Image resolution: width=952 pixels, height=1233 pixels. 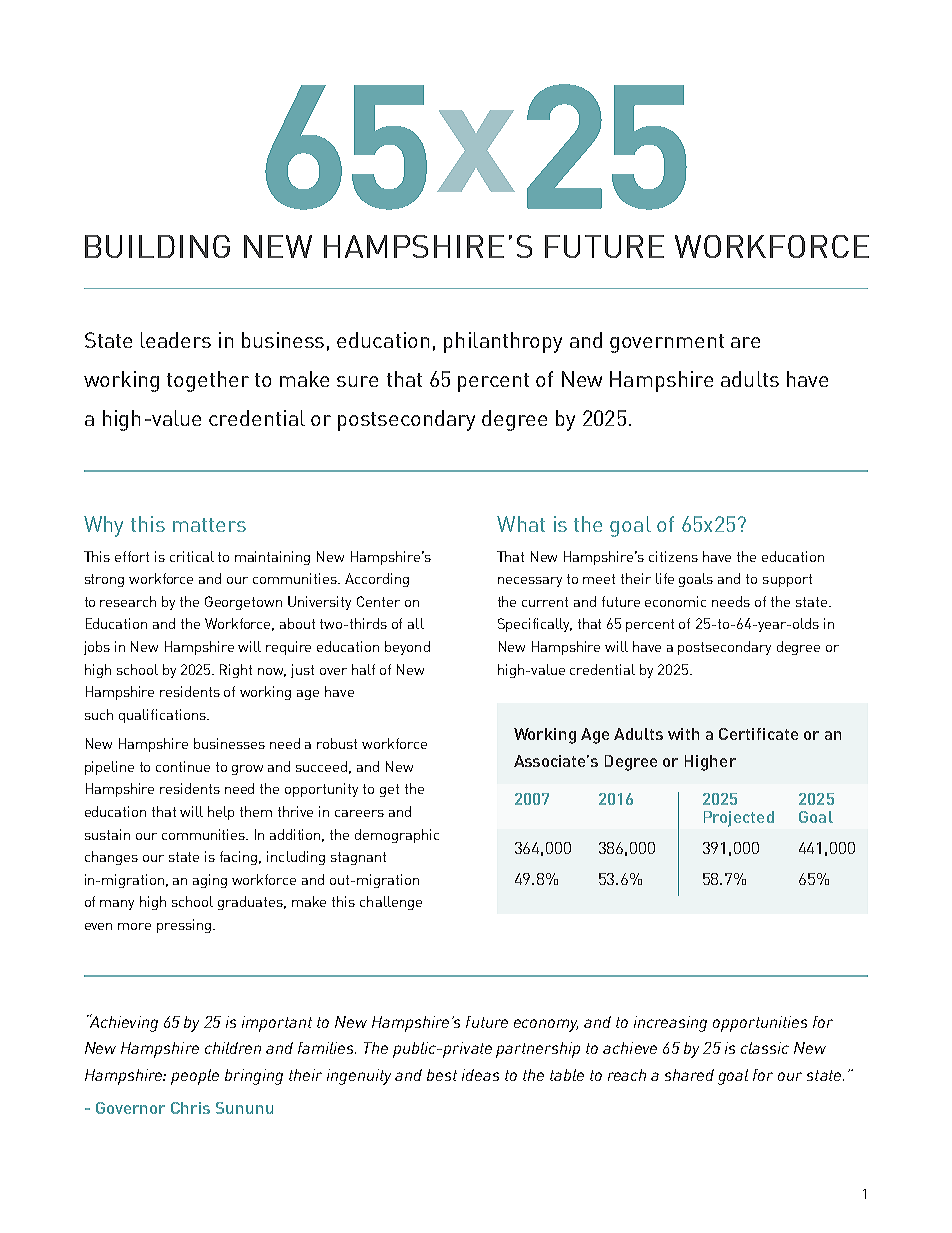 What do you see at coordinates (195, 1077) in the screenshot?
I see `people` at bounding box center [195, 1077].
